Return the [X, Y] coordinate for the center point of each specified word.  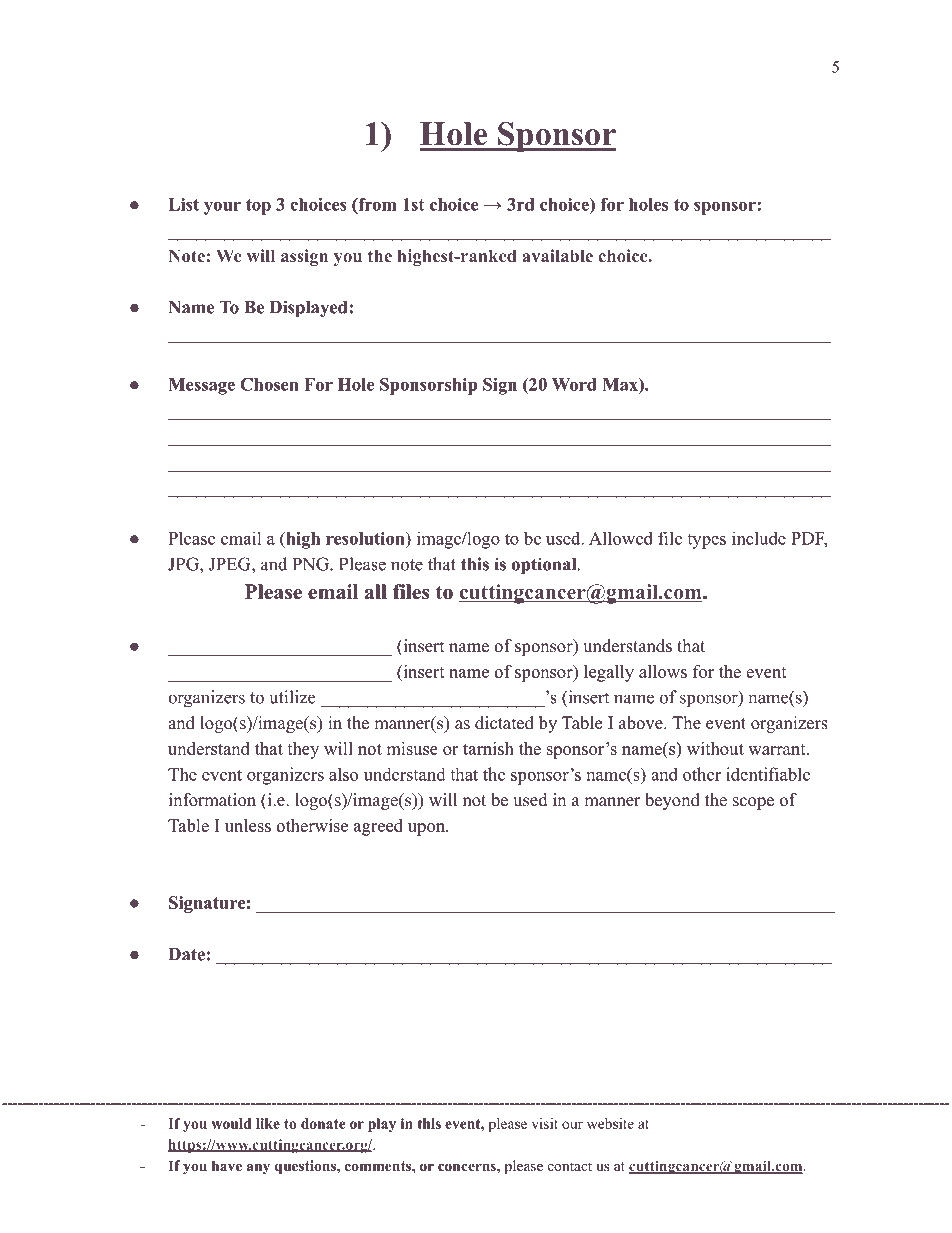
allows [663, 671]
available [557, 255]
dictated [504, 723]
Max [621, 384]
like [268, 1123]
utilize [292, 697]
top [258, 207]
